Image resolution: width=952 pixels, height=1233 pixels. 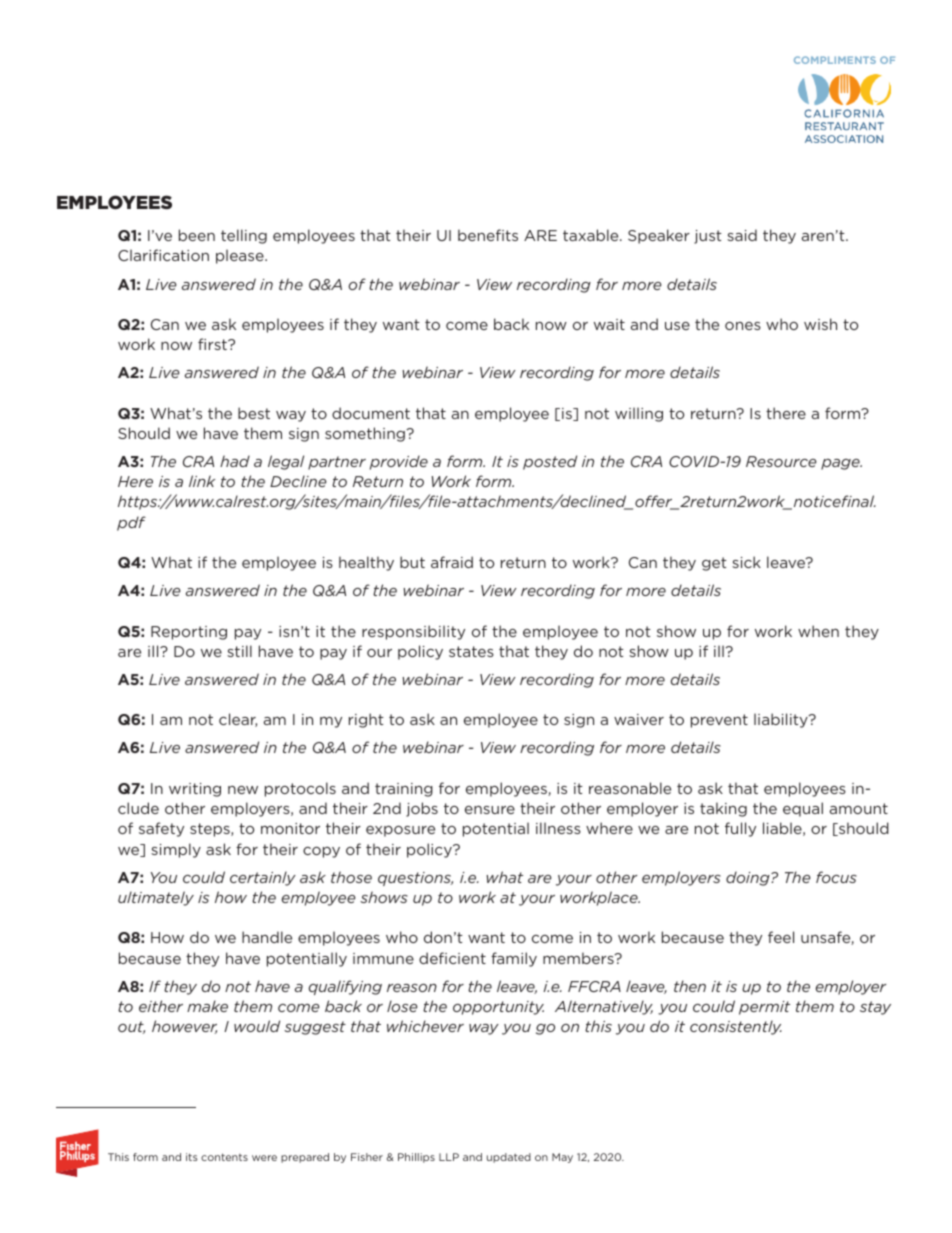 What do you see at coordinates (509, 1158) in the screenshot?
I see `updated` at bounding box center [509, 1158].
